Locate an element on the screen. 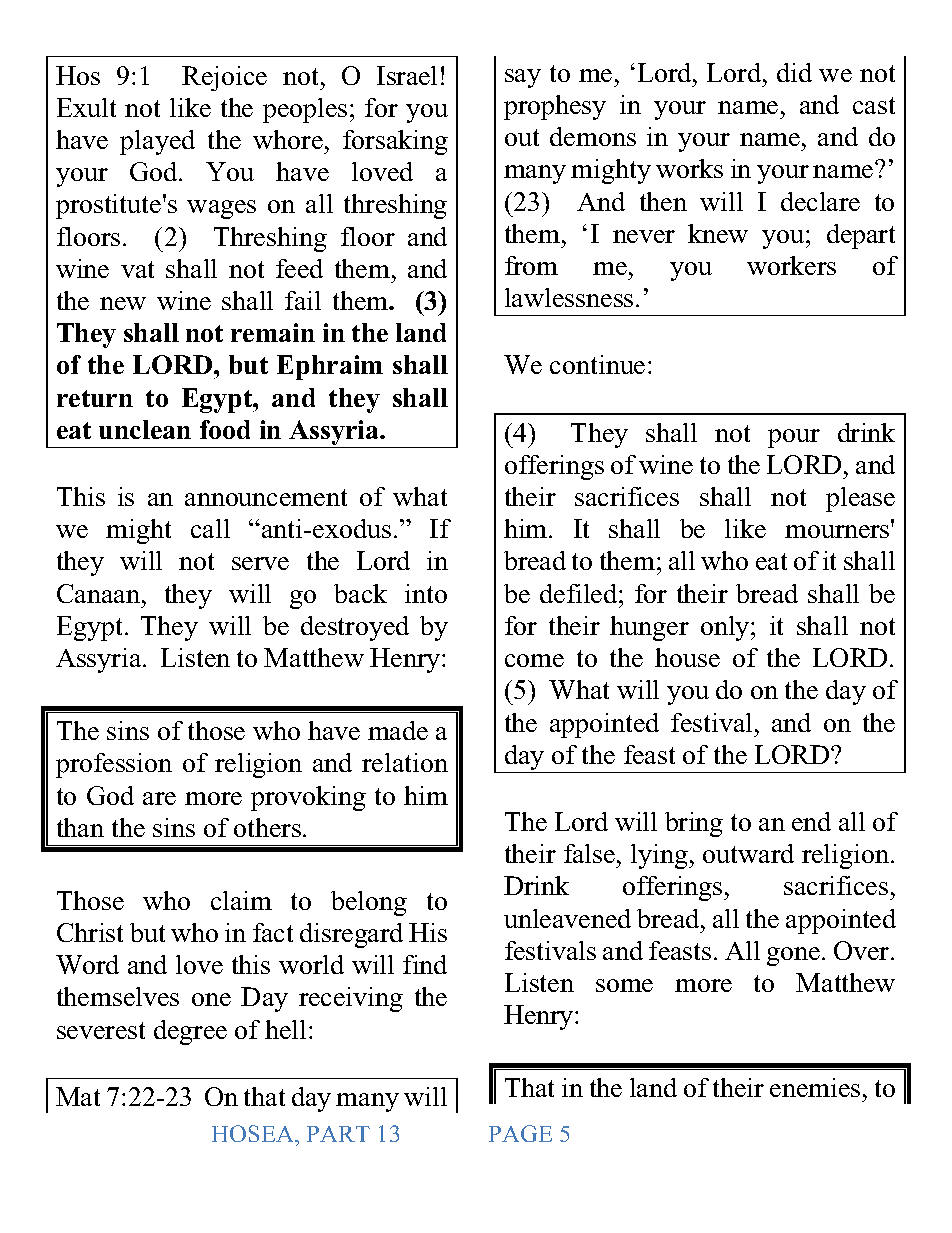  did is located at coordinates (794, 72).
